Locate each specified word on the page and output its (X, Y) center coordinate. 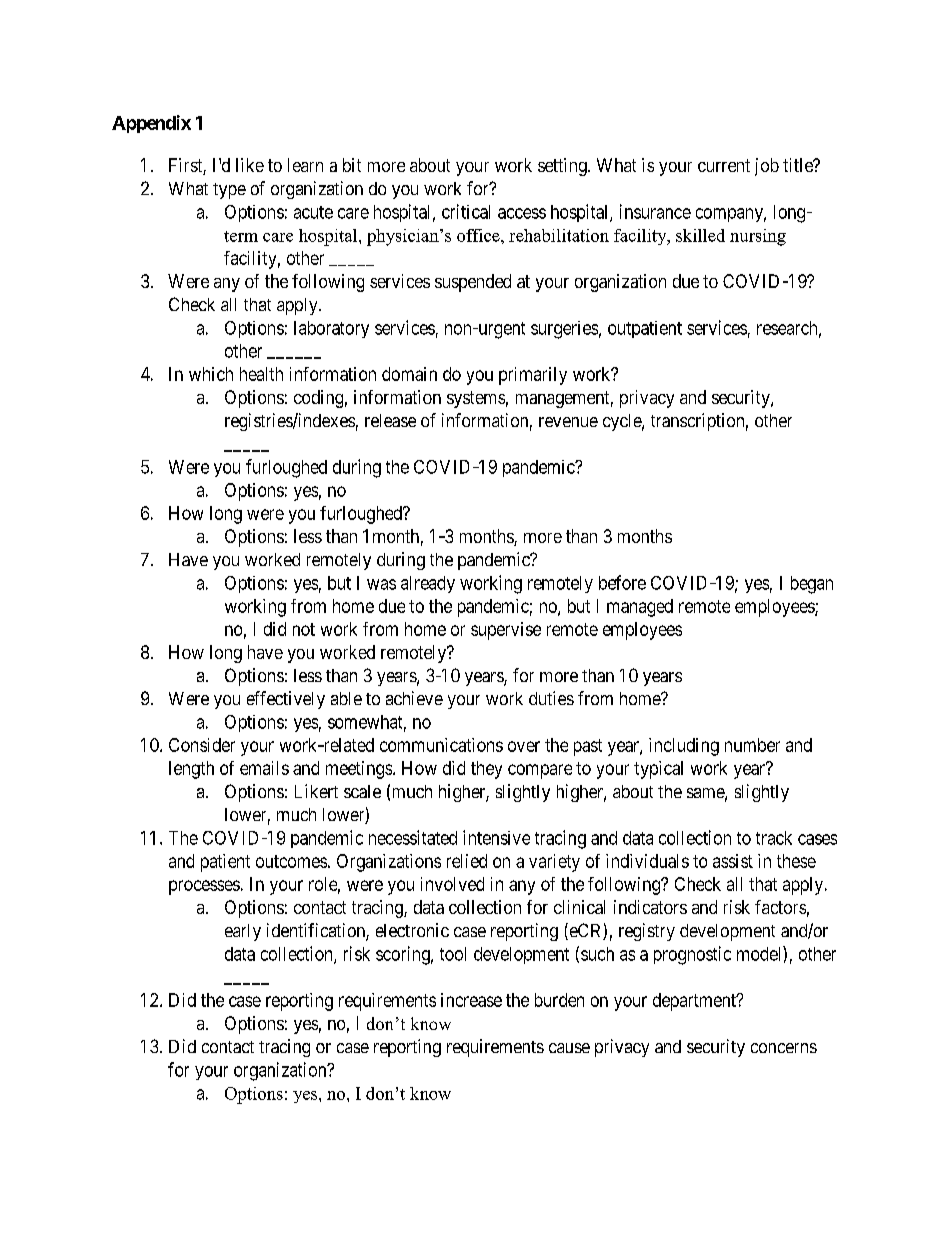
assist (733, 861)
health (261, 374)
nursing (758, 237)
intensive (496, 837)
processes (204, 887)
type (229, 191)
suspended (473, 283)
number (752, 745)
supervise (506, 631)
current (724, 165)
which (211, 374)
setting (563, 167)
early (243, 932)
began (812, 585)
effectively (286, 700)
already (428, 584)
